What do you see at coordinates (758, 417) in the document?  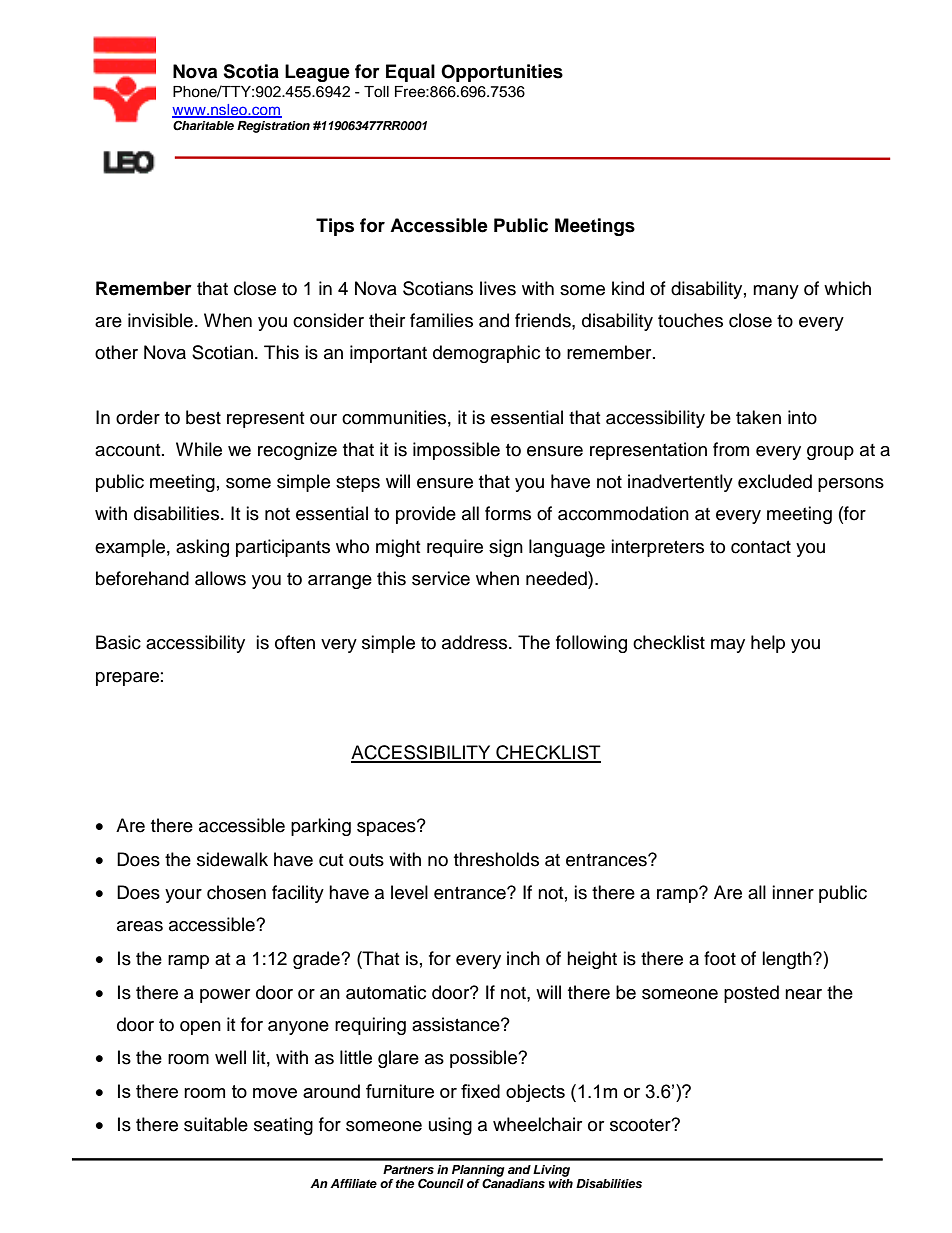 I see `taken` at bounding box center [758, 417].
